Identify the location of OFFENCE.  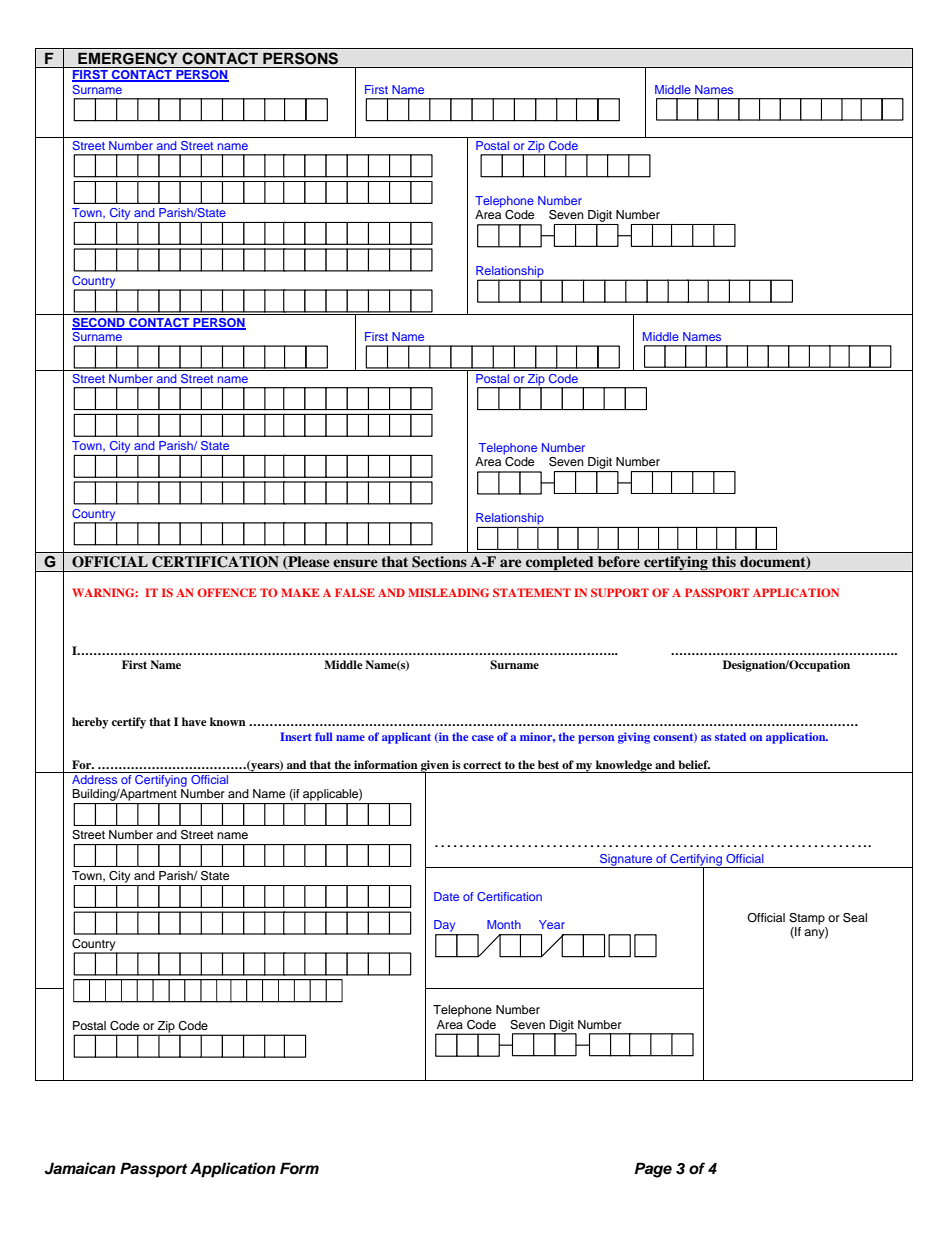
(226, 592).
